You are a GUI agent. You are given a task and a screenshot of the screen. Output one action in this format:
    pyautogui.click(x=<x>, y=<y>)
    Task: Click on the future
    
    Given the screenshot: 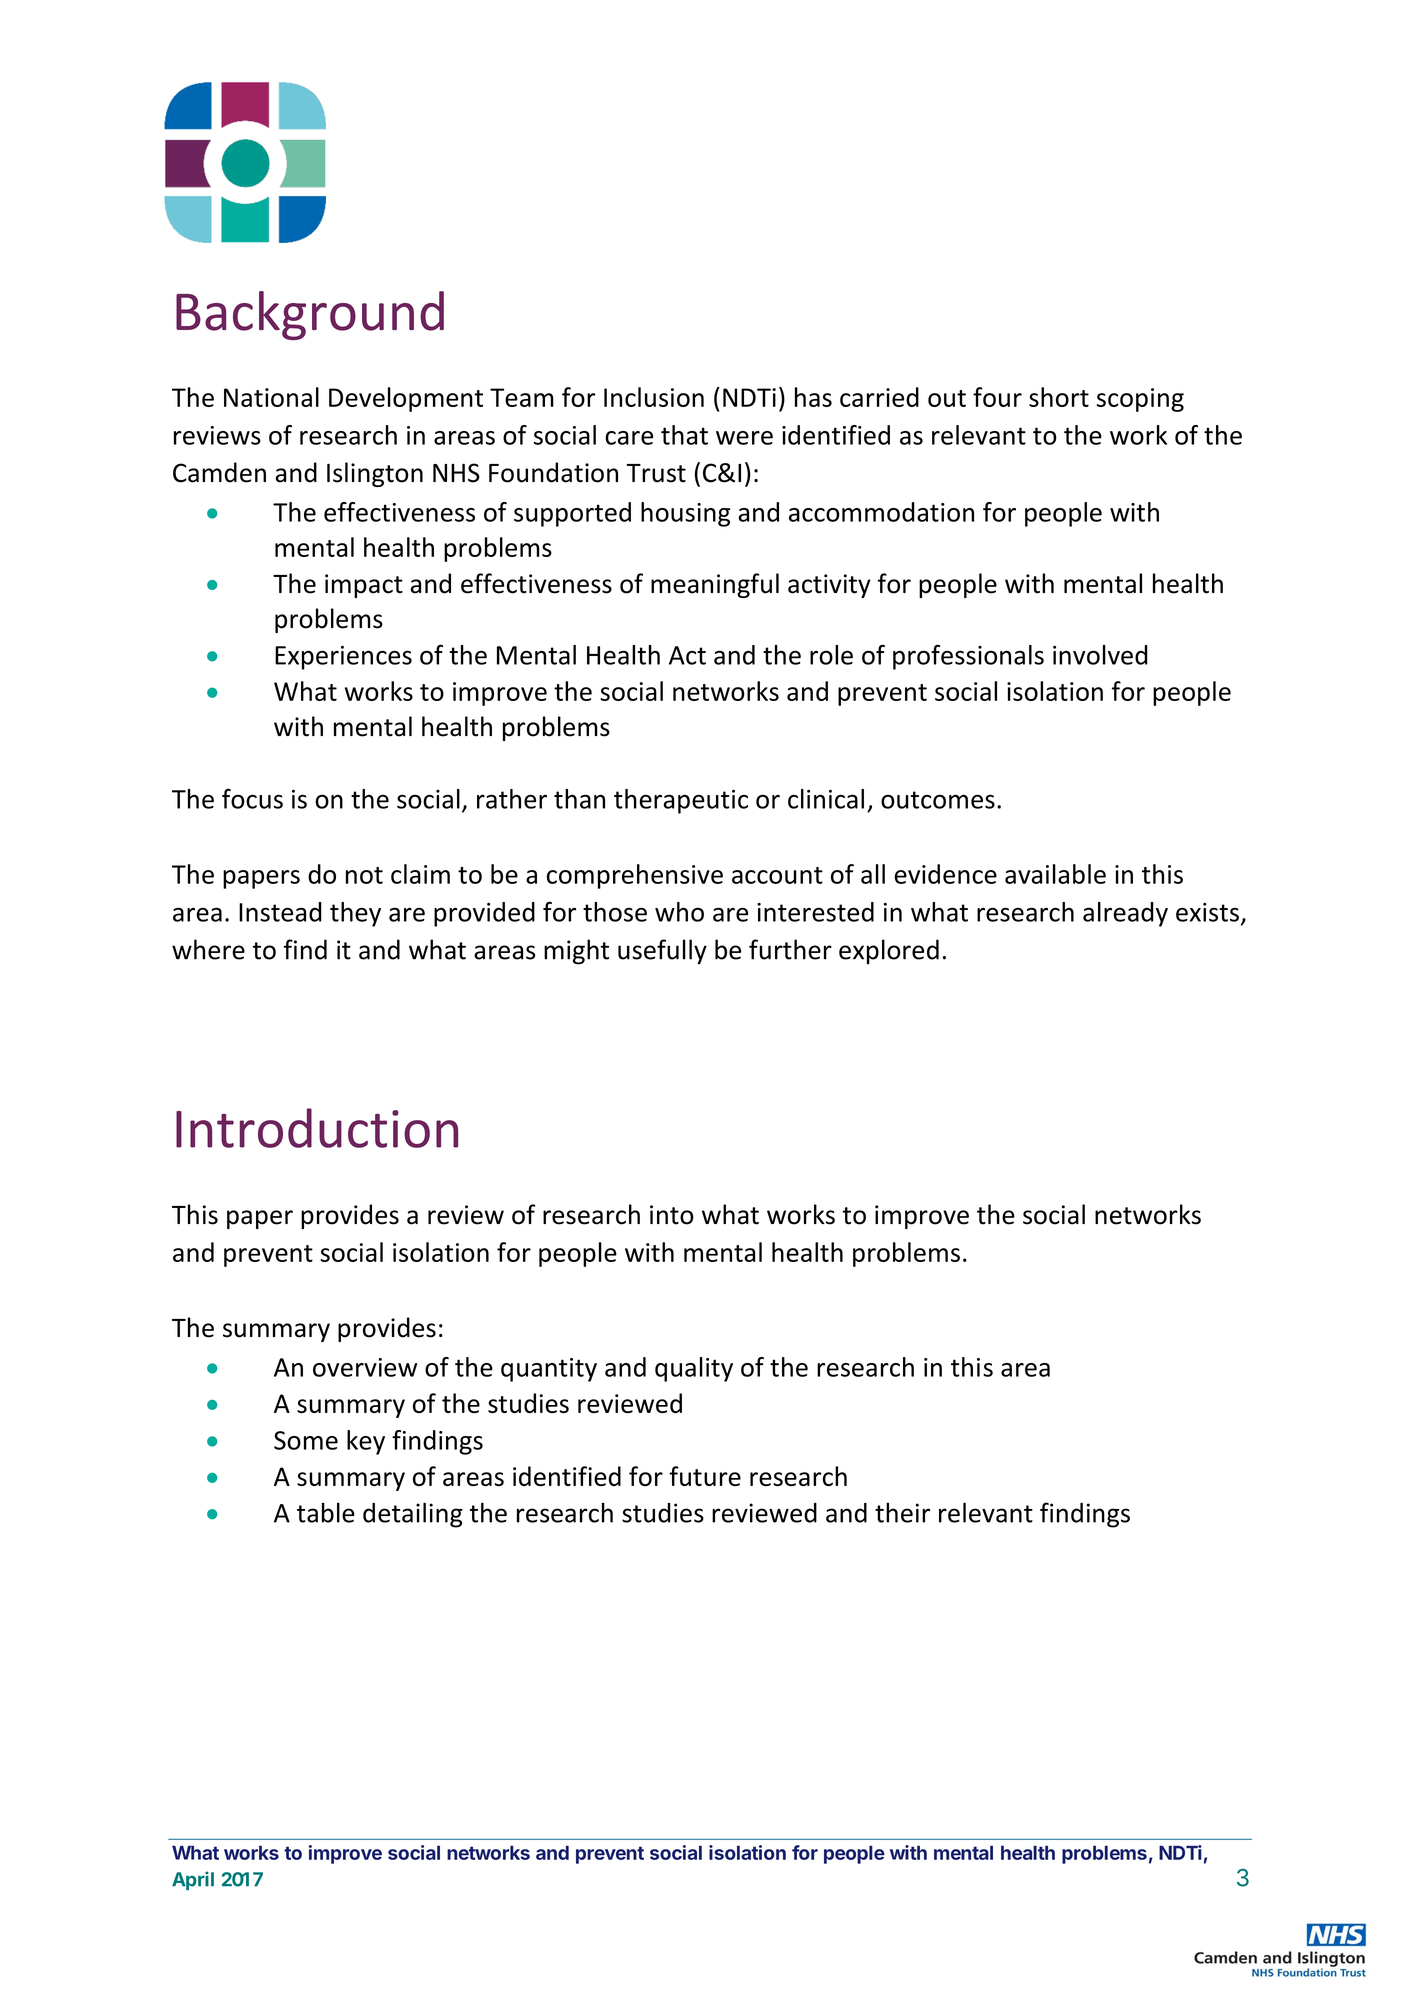 What is the action you would take?
    pyautogui.click(x=705, y=1476)
